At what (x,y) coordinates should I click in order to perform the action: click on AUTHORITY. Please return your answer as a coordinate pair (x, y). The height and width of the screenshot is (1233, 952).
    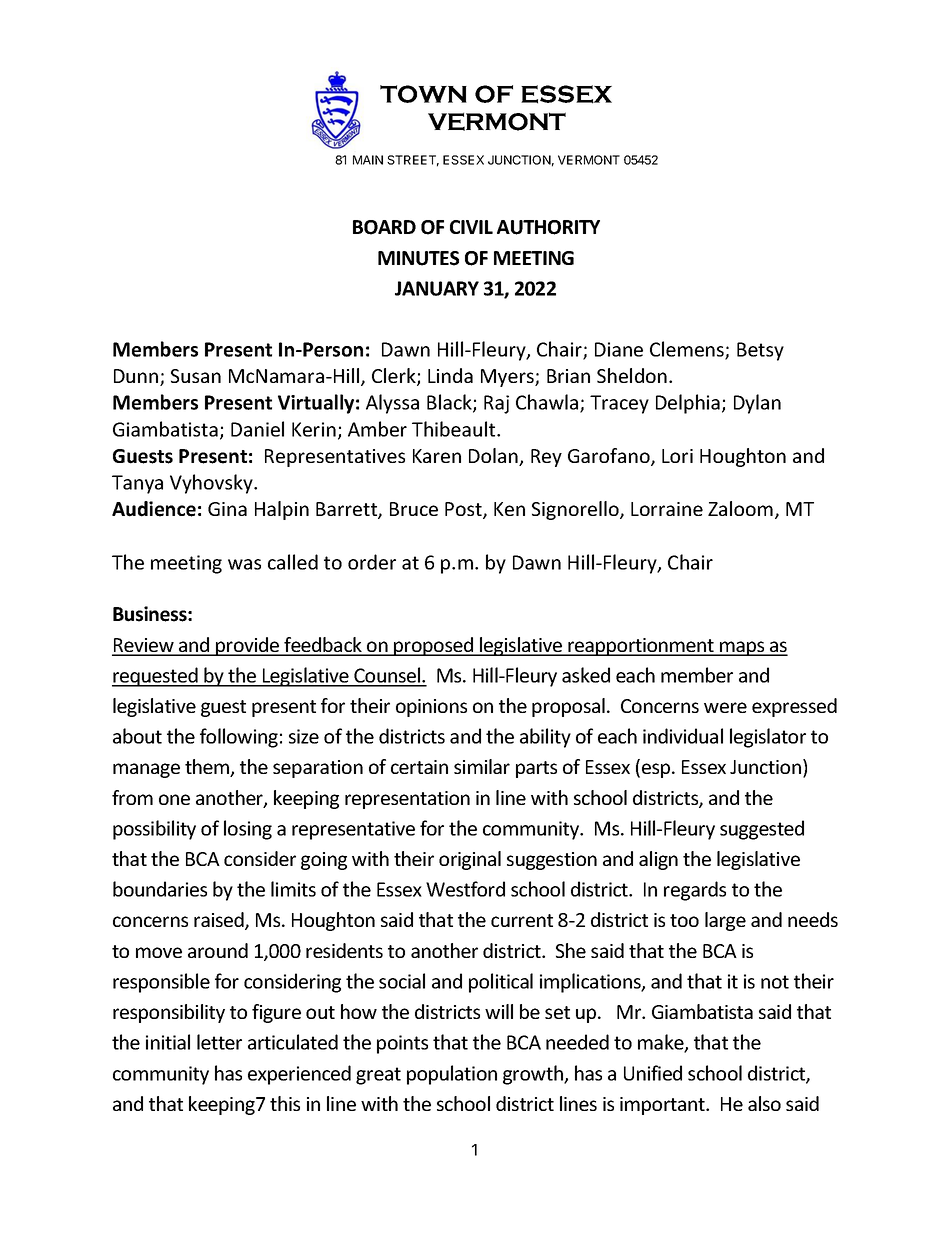
    Looking at the image, I should click on (548, 227).
